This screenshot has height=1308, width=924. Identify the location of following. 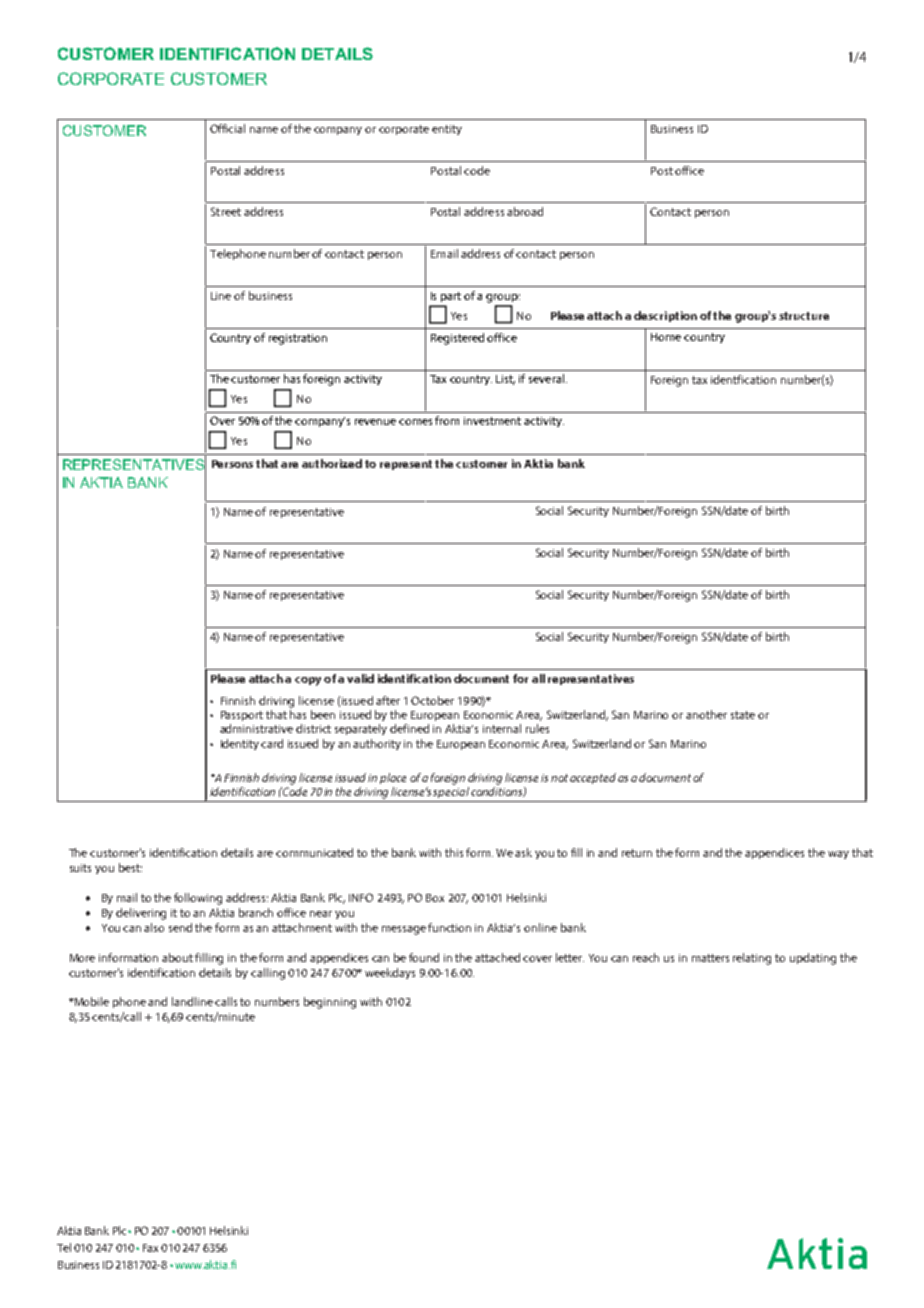
(198, 899).
